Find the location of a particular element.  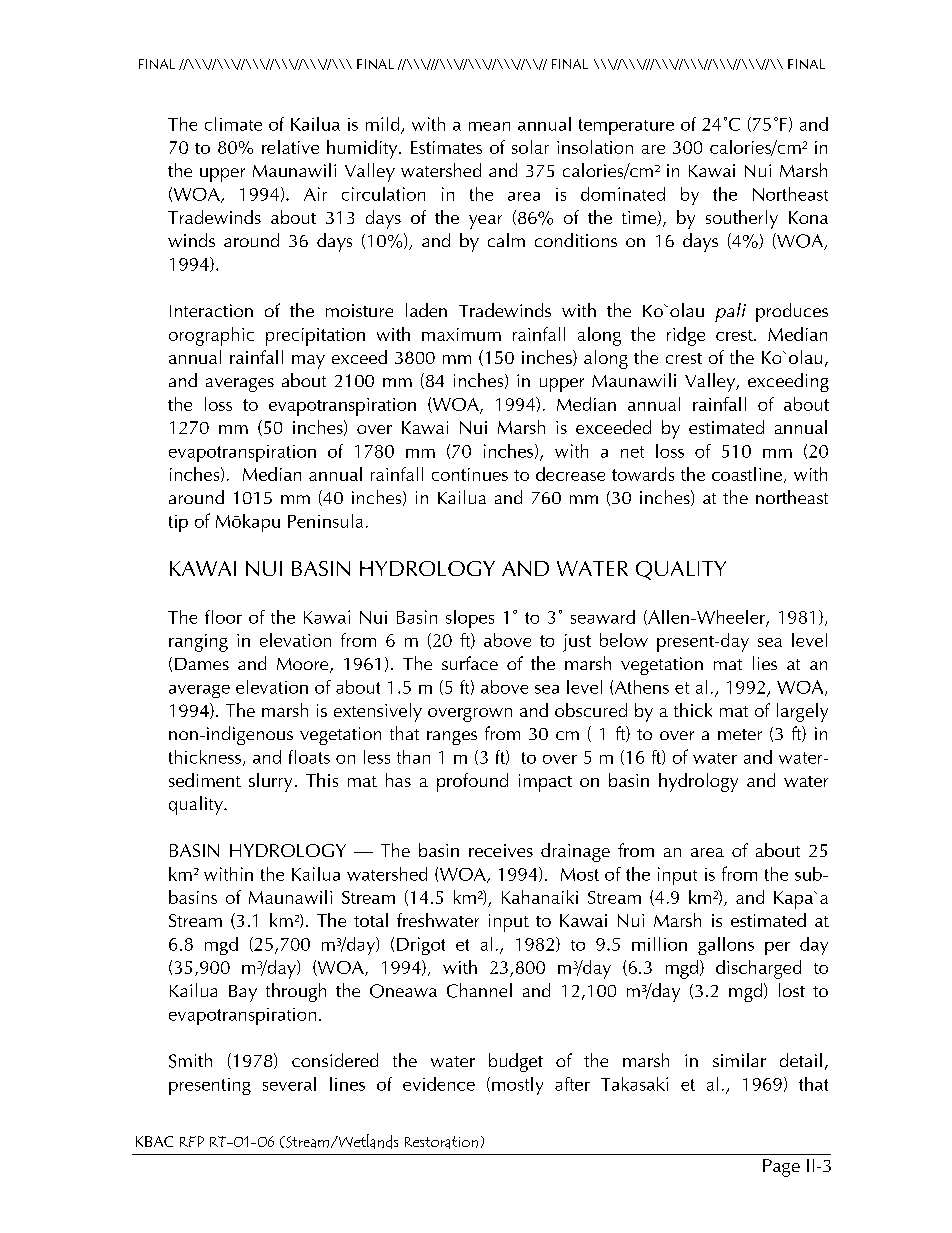

RFP is located at coordinates (192, 1141).
